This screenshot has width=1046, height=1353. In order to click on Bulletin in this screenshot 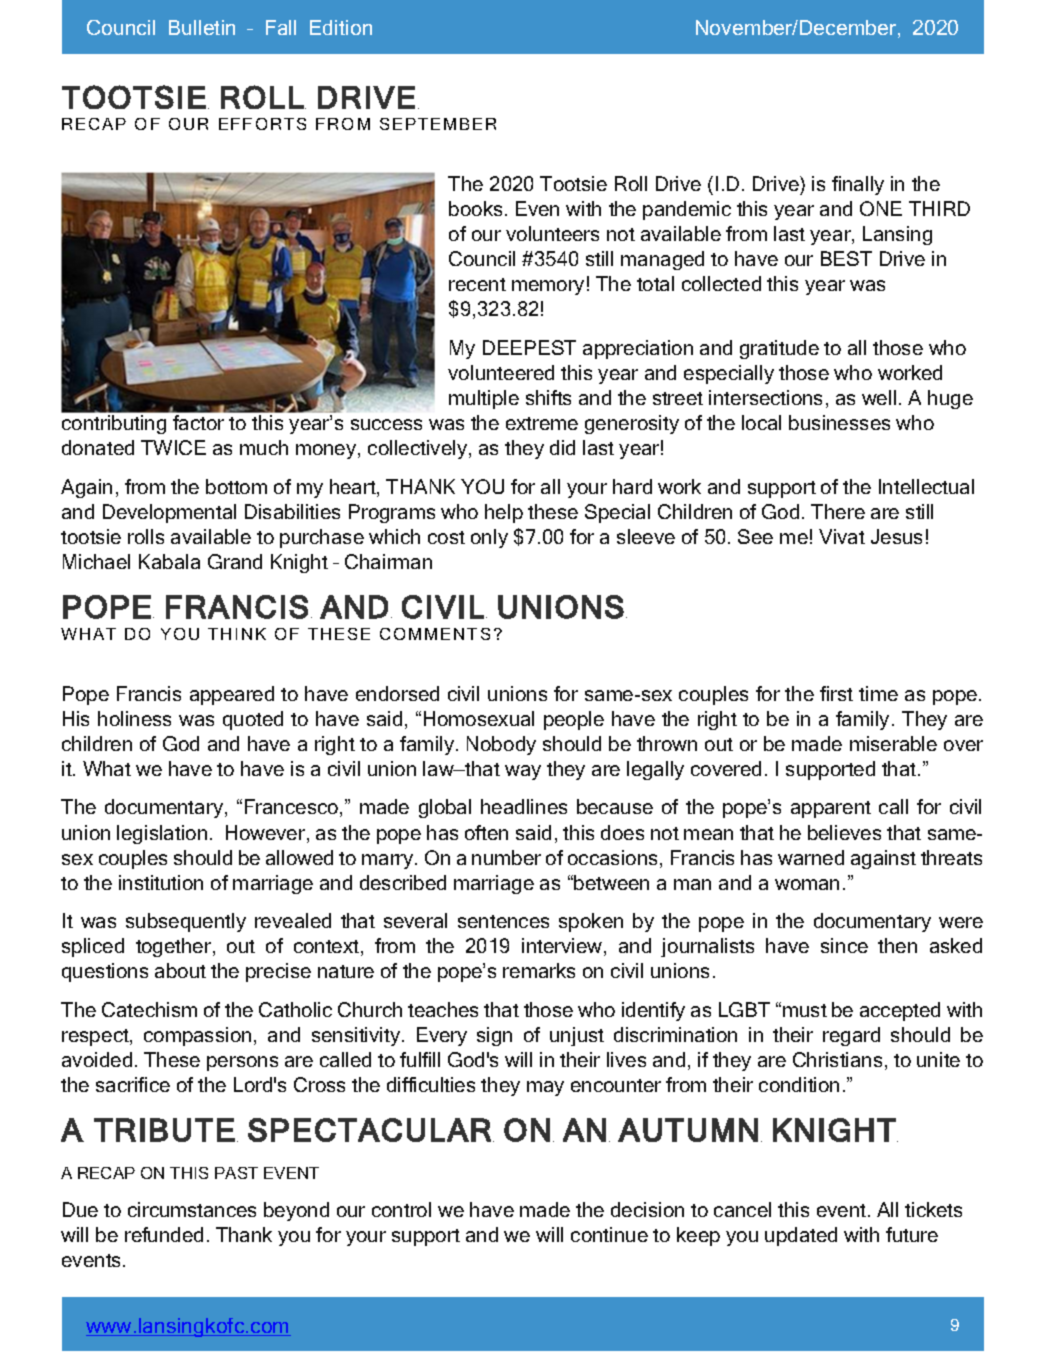, I will do `click(202, 27)`.
